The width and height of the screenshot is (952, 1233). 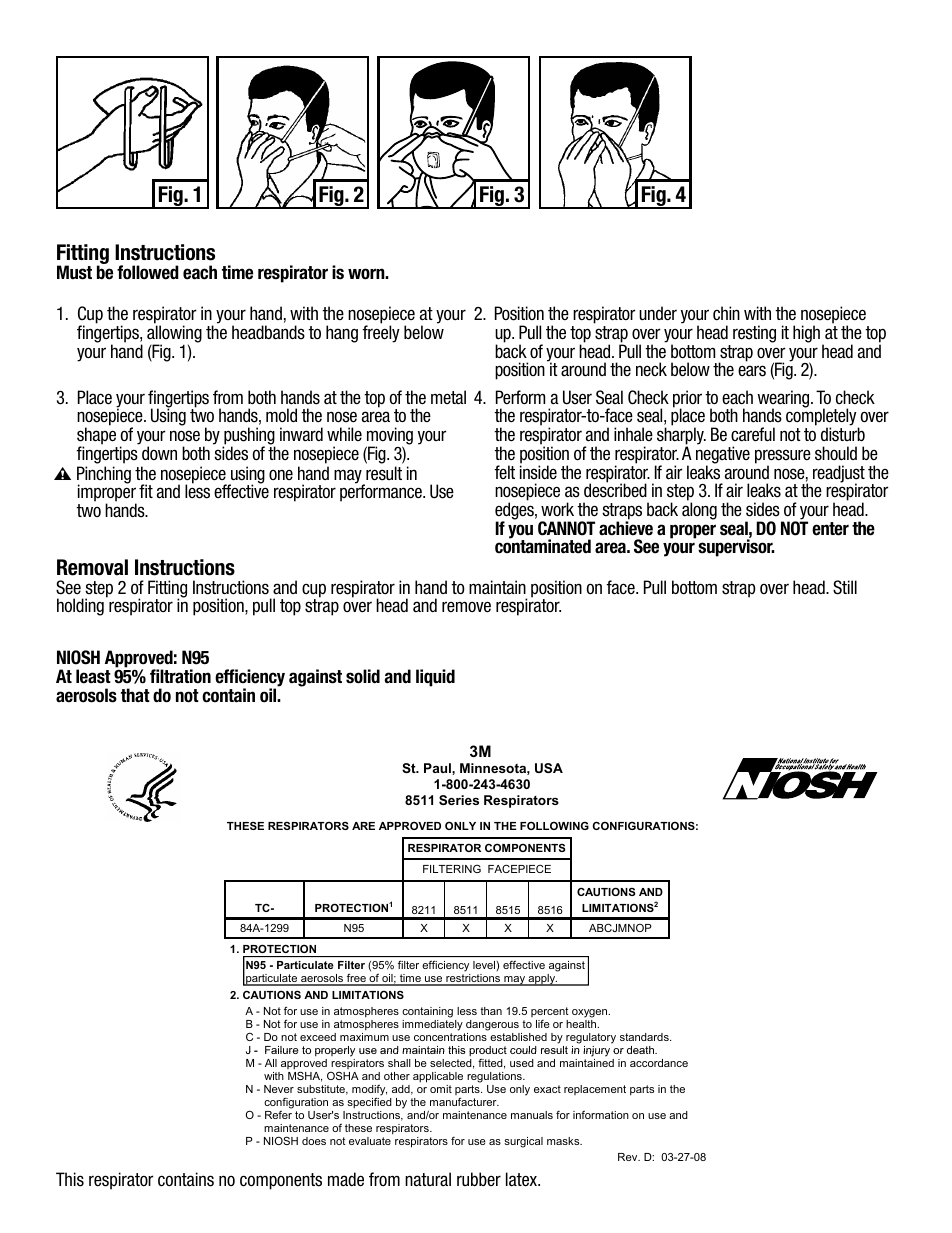 I want to click on Series, so click(x=459, y=800).
